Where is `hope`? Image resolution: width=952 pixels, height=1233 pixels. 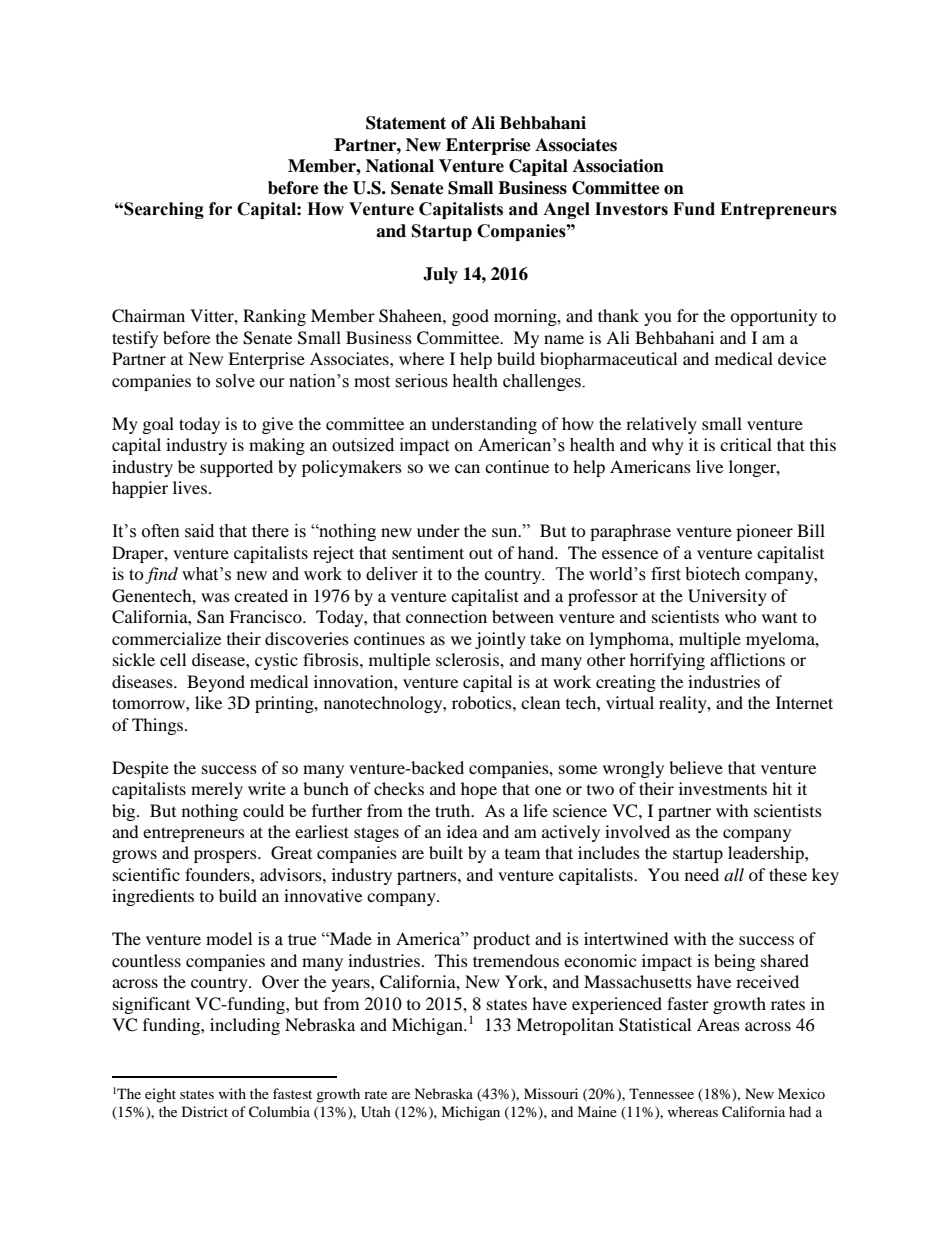
hope is located at coordinates (479, 790).
